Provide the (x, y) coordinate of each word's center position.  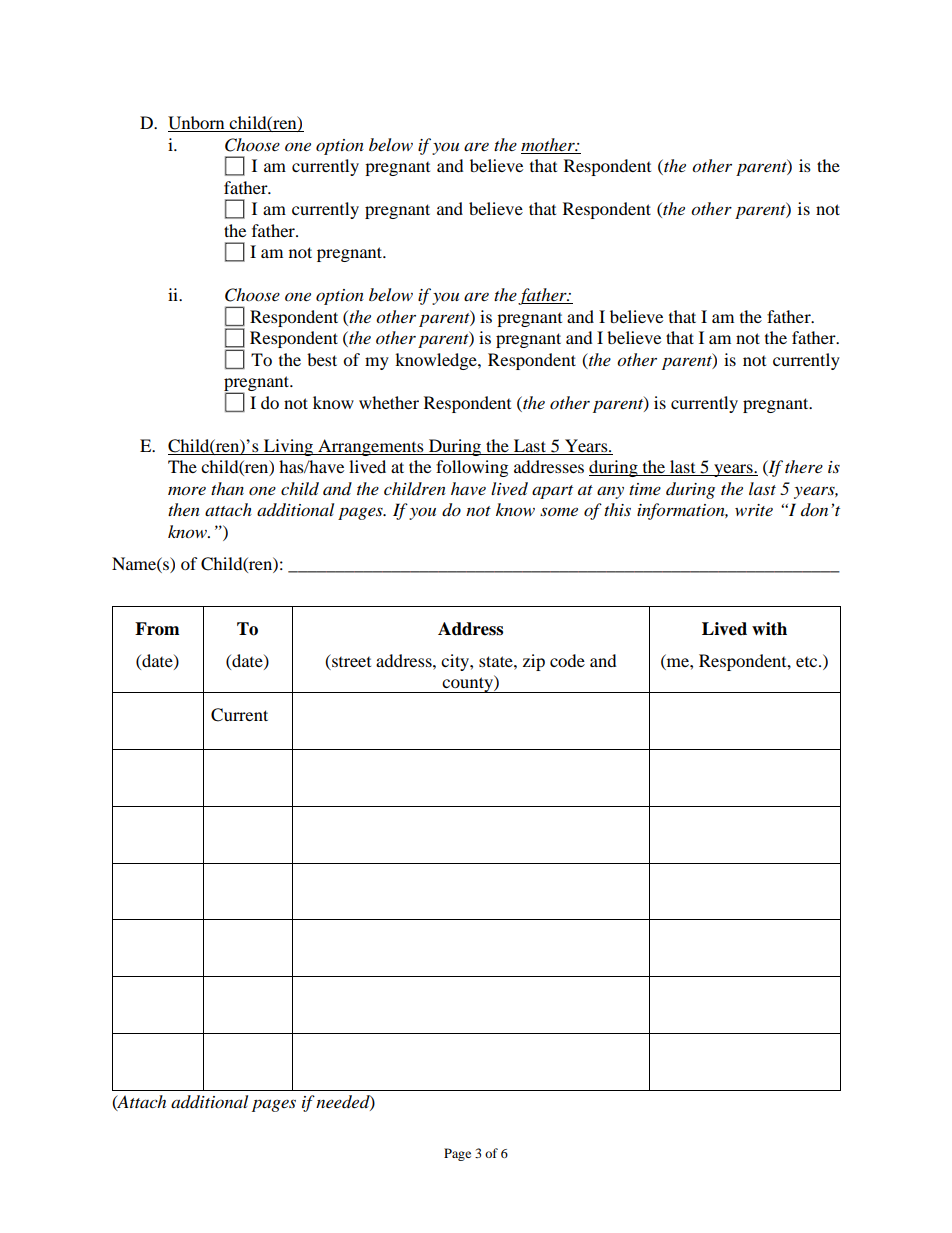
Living (289, 447)
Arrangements (371, 447)
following (472, 468)
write (754, 510)
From (157, 629)
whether (389, 402)
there (804, 466)
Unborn (197, 124)
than (227, 488)
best (322, 359)
